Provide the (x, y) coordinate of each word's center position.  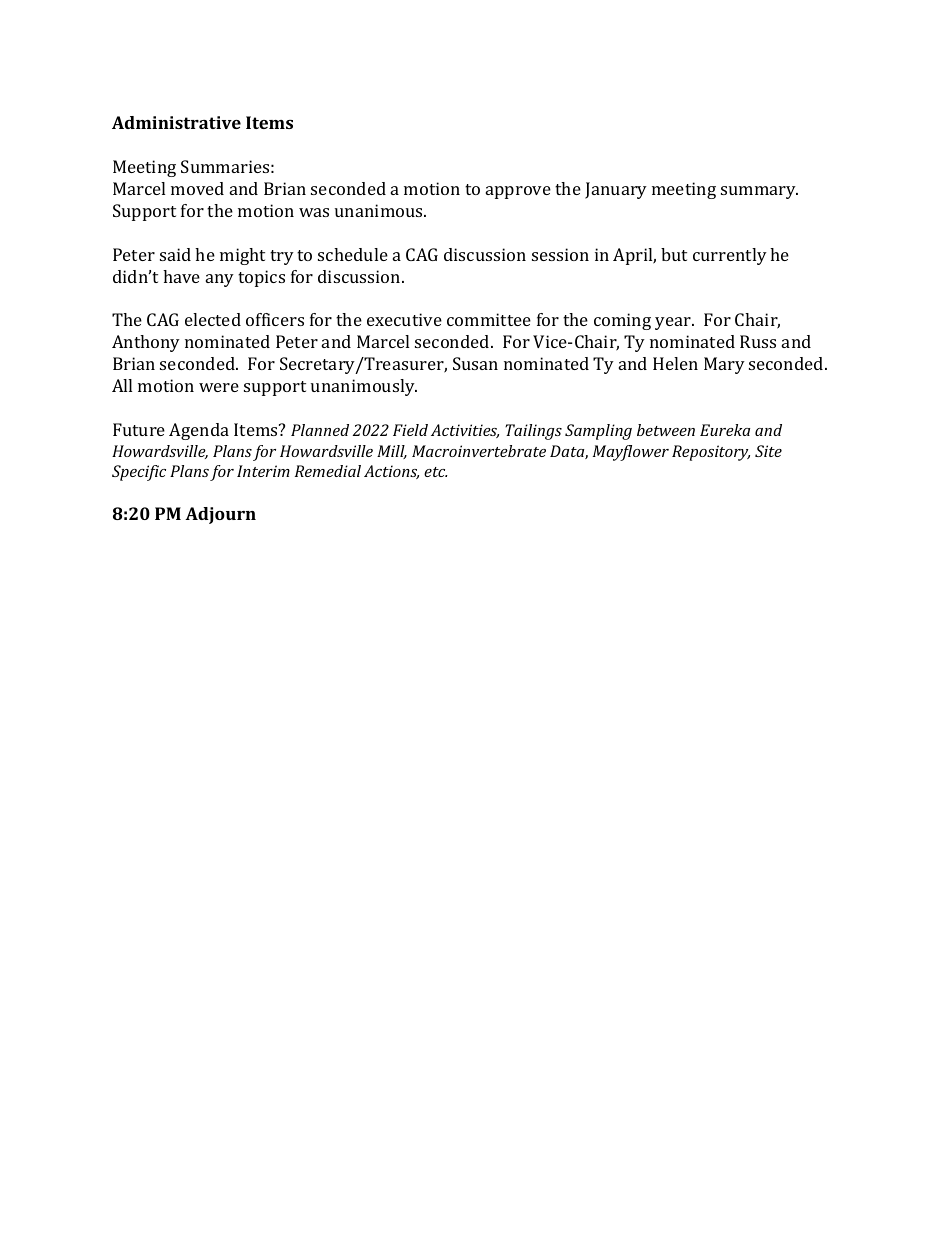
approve (518, 192)
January (616, 190)
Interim (263, 471)
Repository (711, 453)
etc (435, 472)
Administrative (176, 122)
